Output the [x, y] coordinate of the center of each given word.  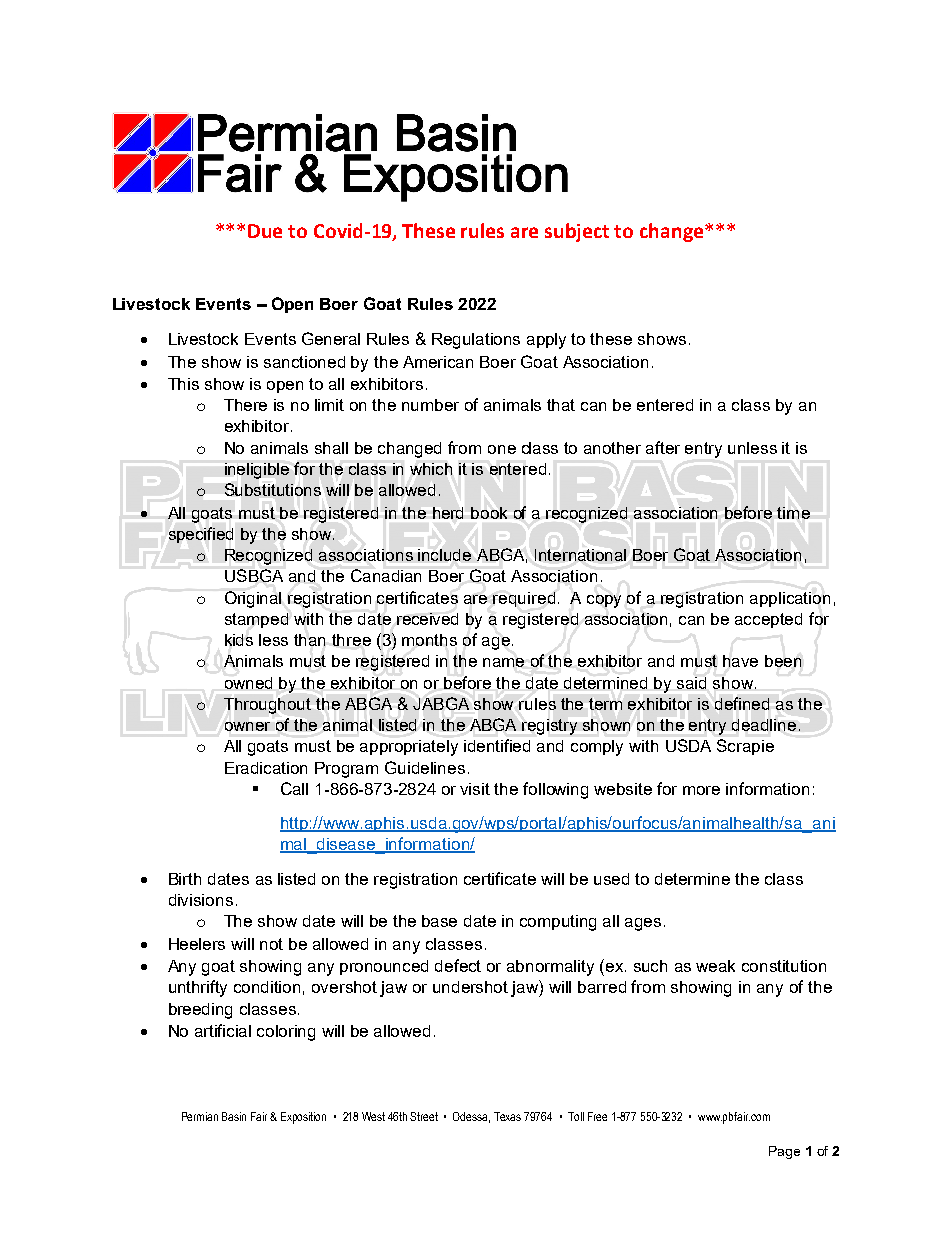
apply [546, 341]
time [793, 513]
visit [475, 789]
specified [201, 535]
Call [294, 788]
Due [265, 231]
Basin [234, 1116]
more [701, 790]
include [444, 555]
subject [577, 232]
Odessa [471, 1117]
